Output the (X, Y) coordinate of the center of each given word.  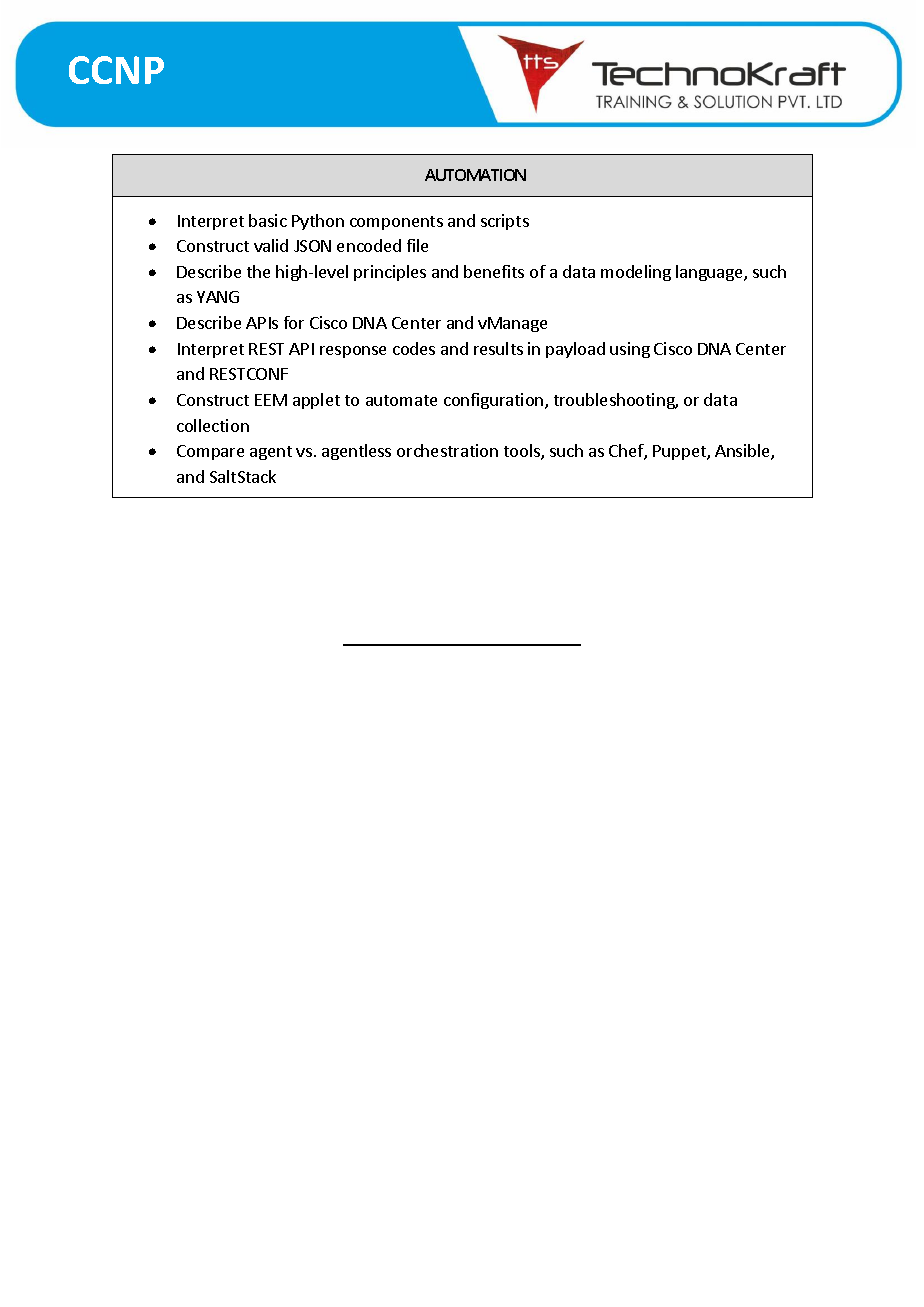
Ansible (743, 452)
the (258, 271)
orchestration (447, 450)
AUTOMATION (475, 175)
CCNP (116, 70)
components (396, 223)
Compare (210, 452)
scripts (505, 222)
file (417, 245)
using (630, 350)
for (294, 322)
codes (414, 348)
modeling (636, 273)
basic (268, 220)
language (710, 273)
